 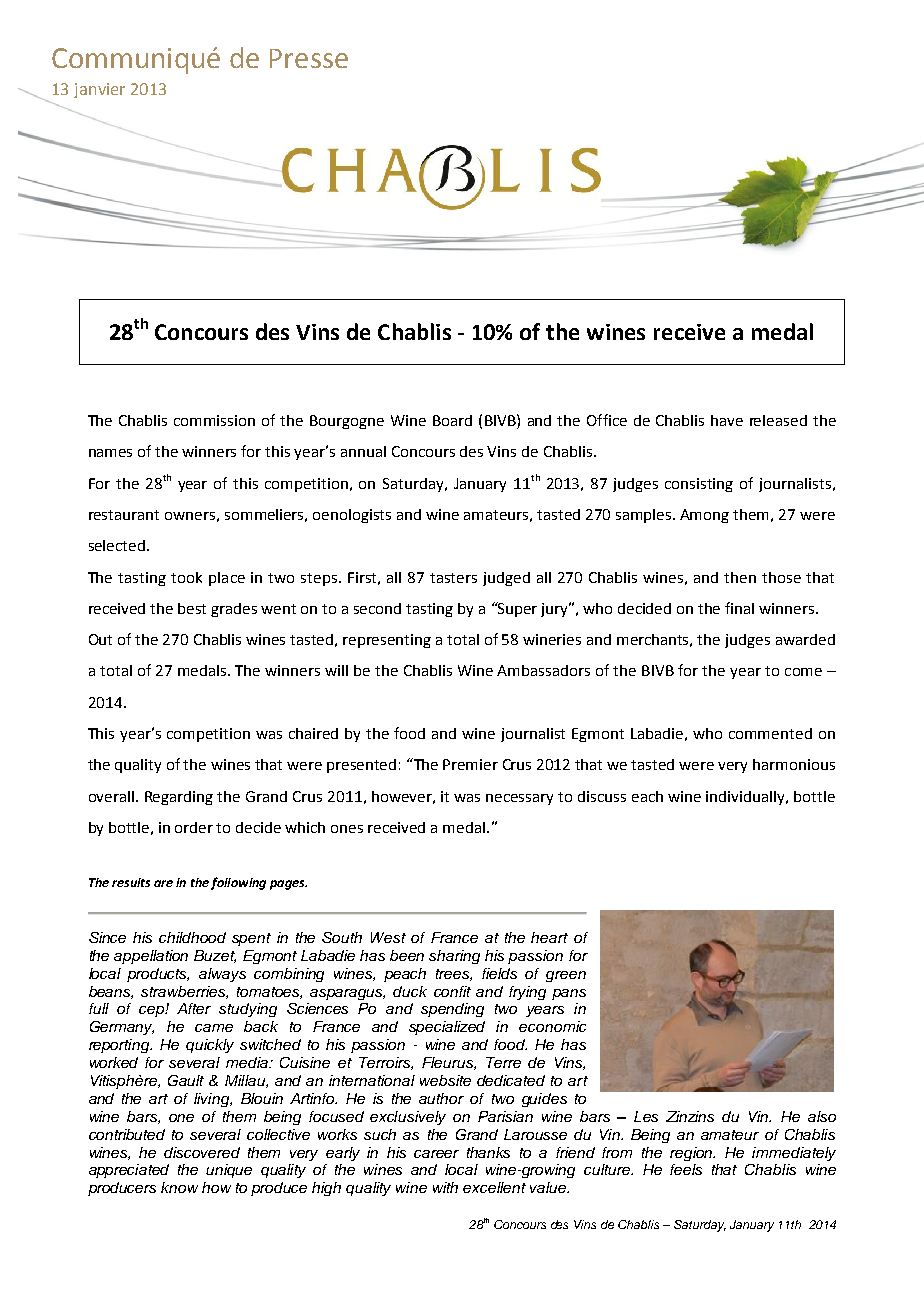 What do you see at coordinates (739, 608) in the image?
I see `final` at bounding box center [739, 608].
